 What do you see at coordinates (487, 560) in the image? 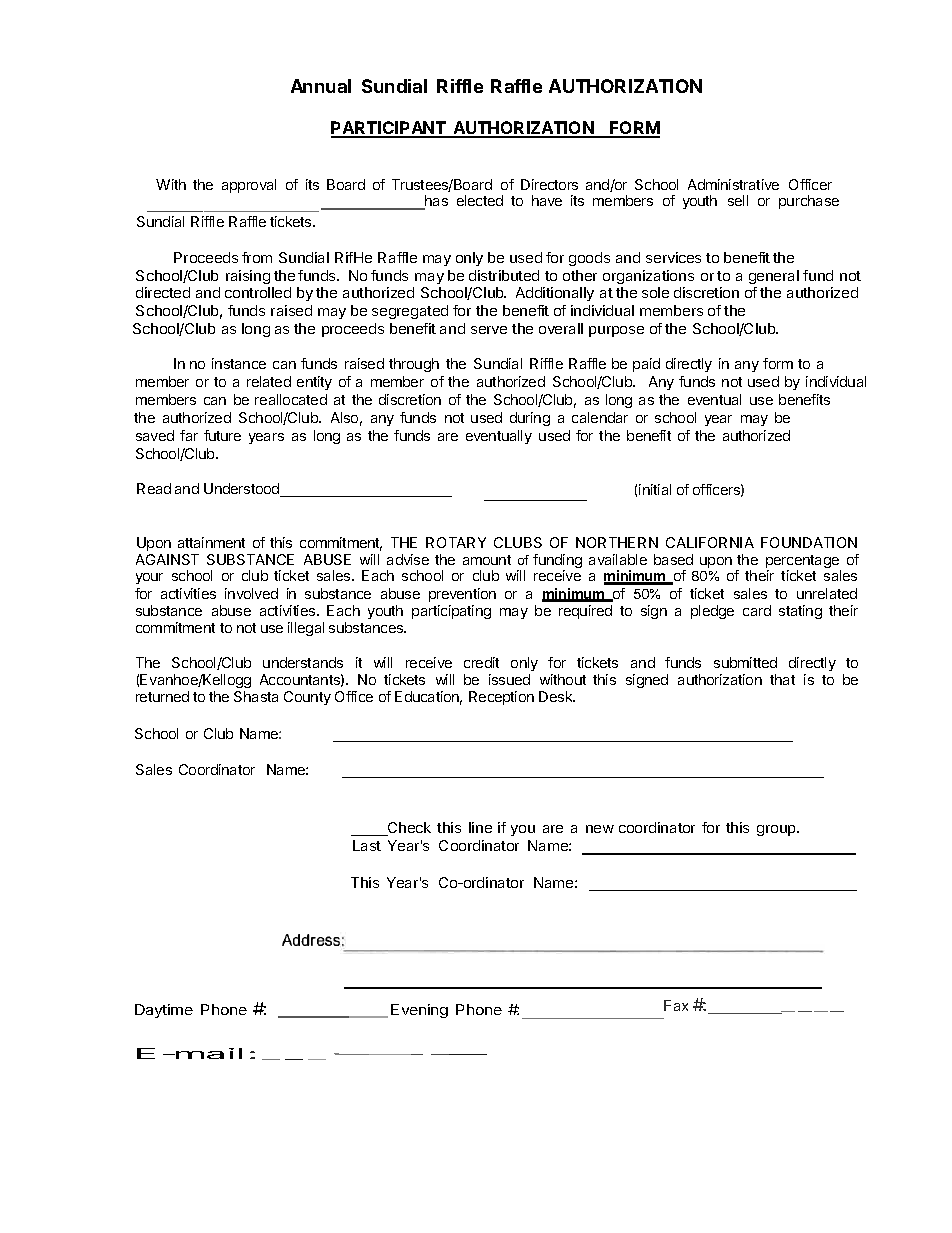
I see `amount` at bounding box center [487, 560].
